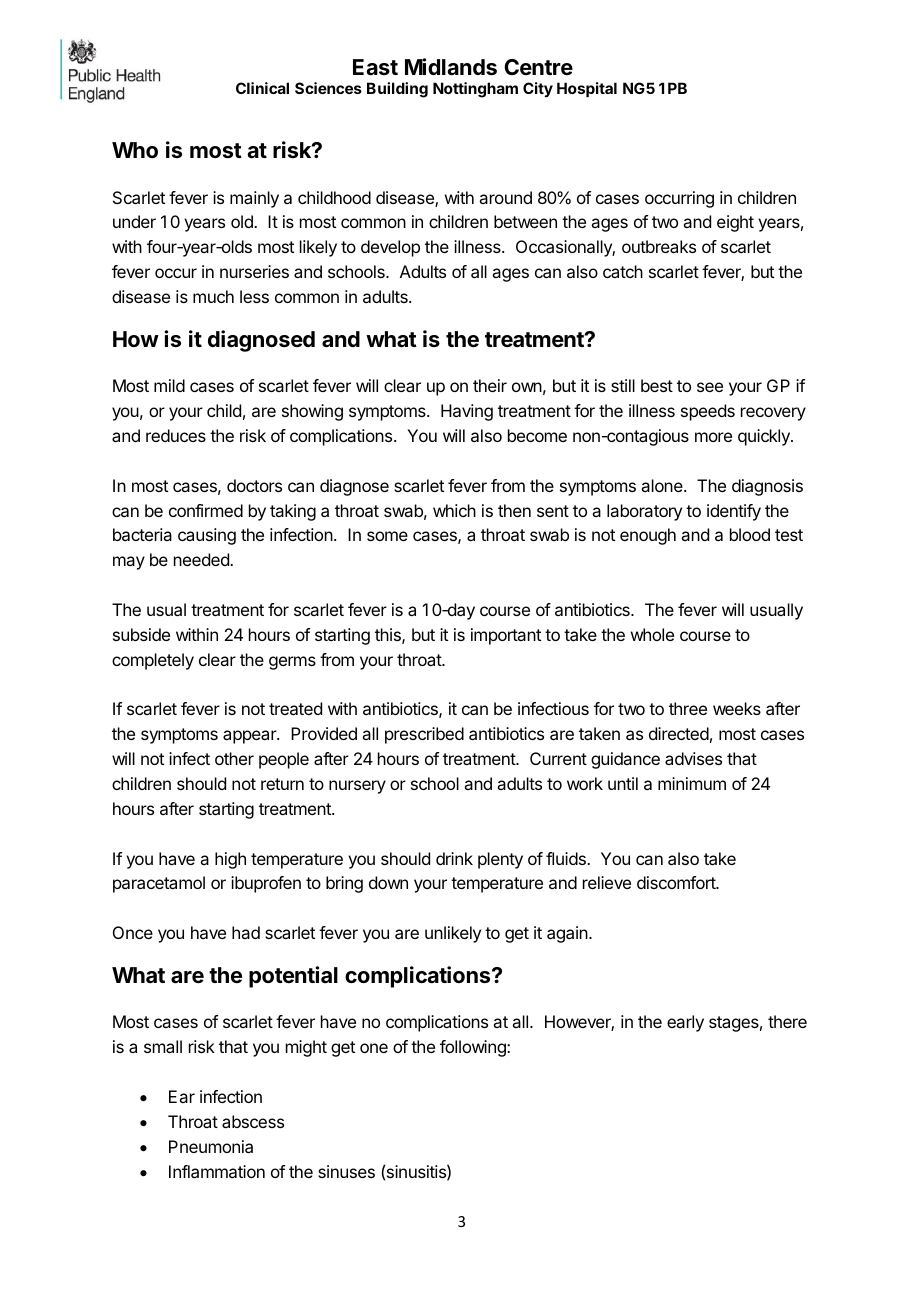  I want to click on discomfort, so click(677, 882).
